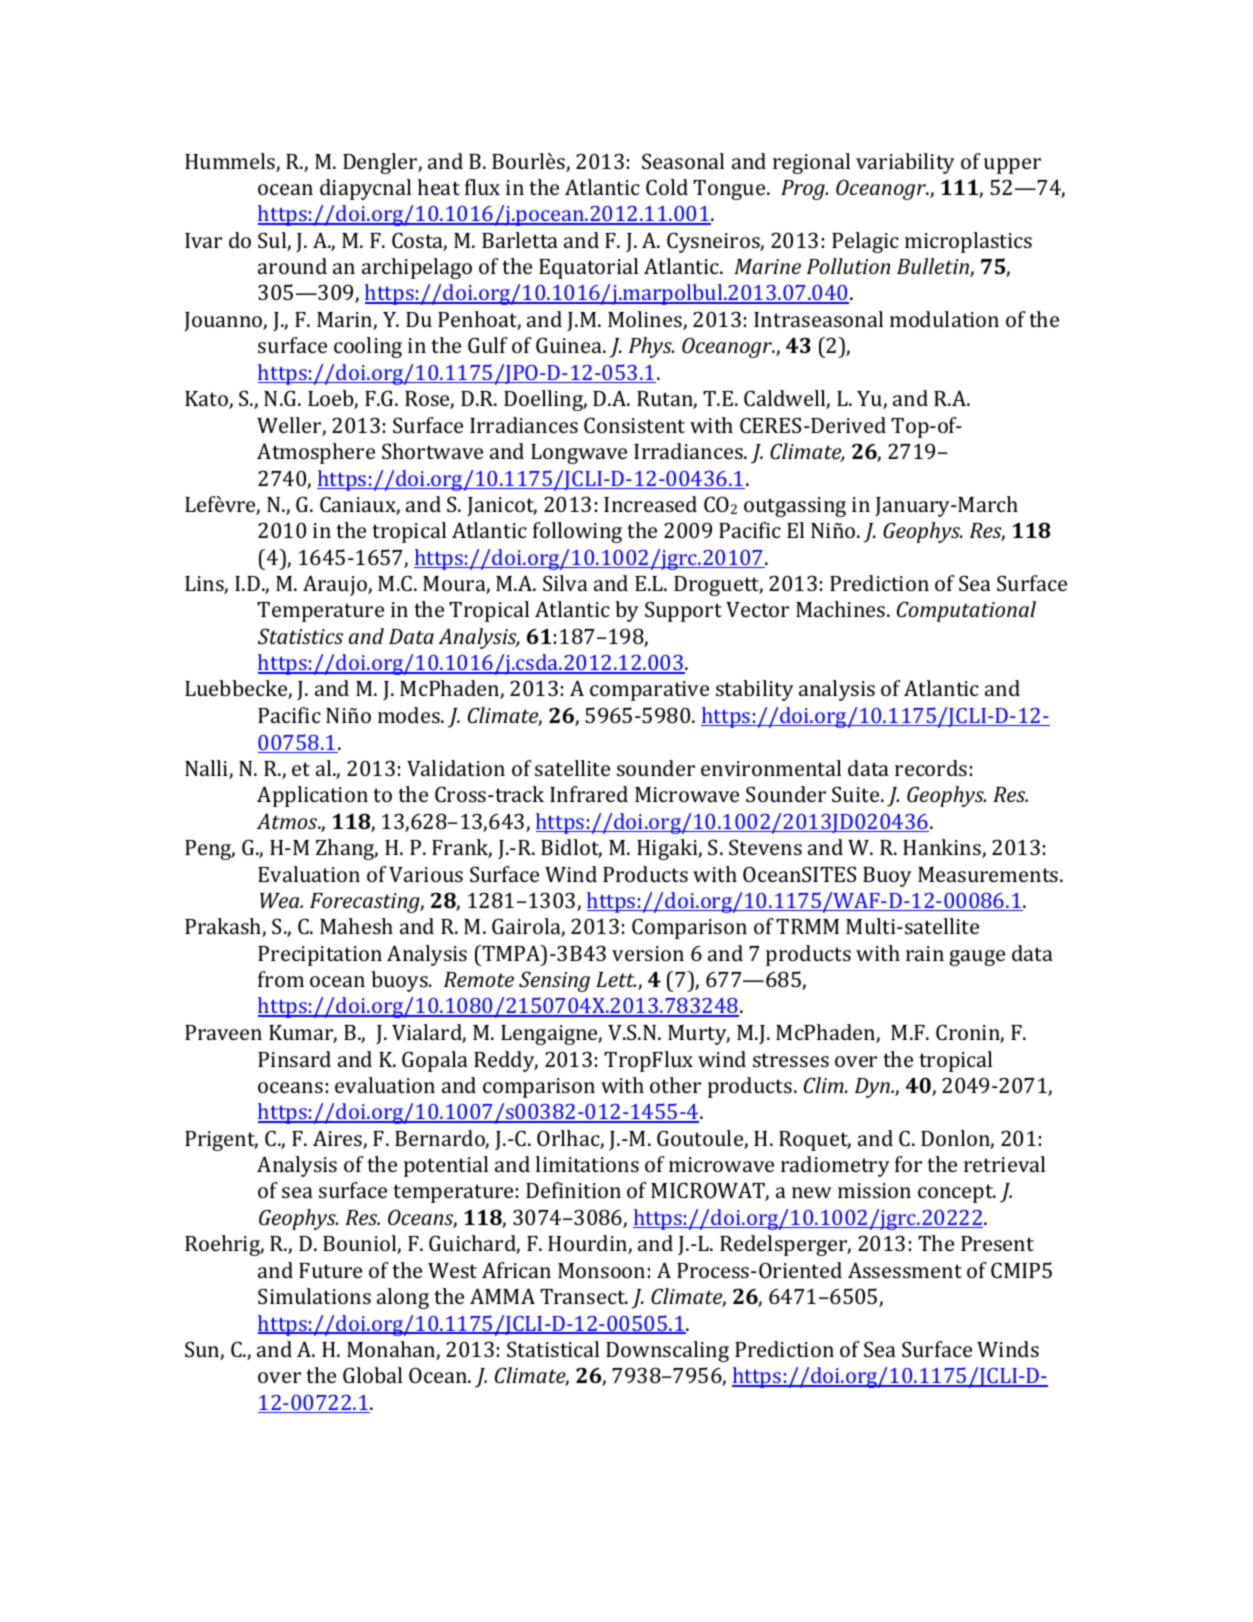  What do you see at coordinates (281, 979) in the screenshot?
I see `from` at bounding box center [281, 979].
